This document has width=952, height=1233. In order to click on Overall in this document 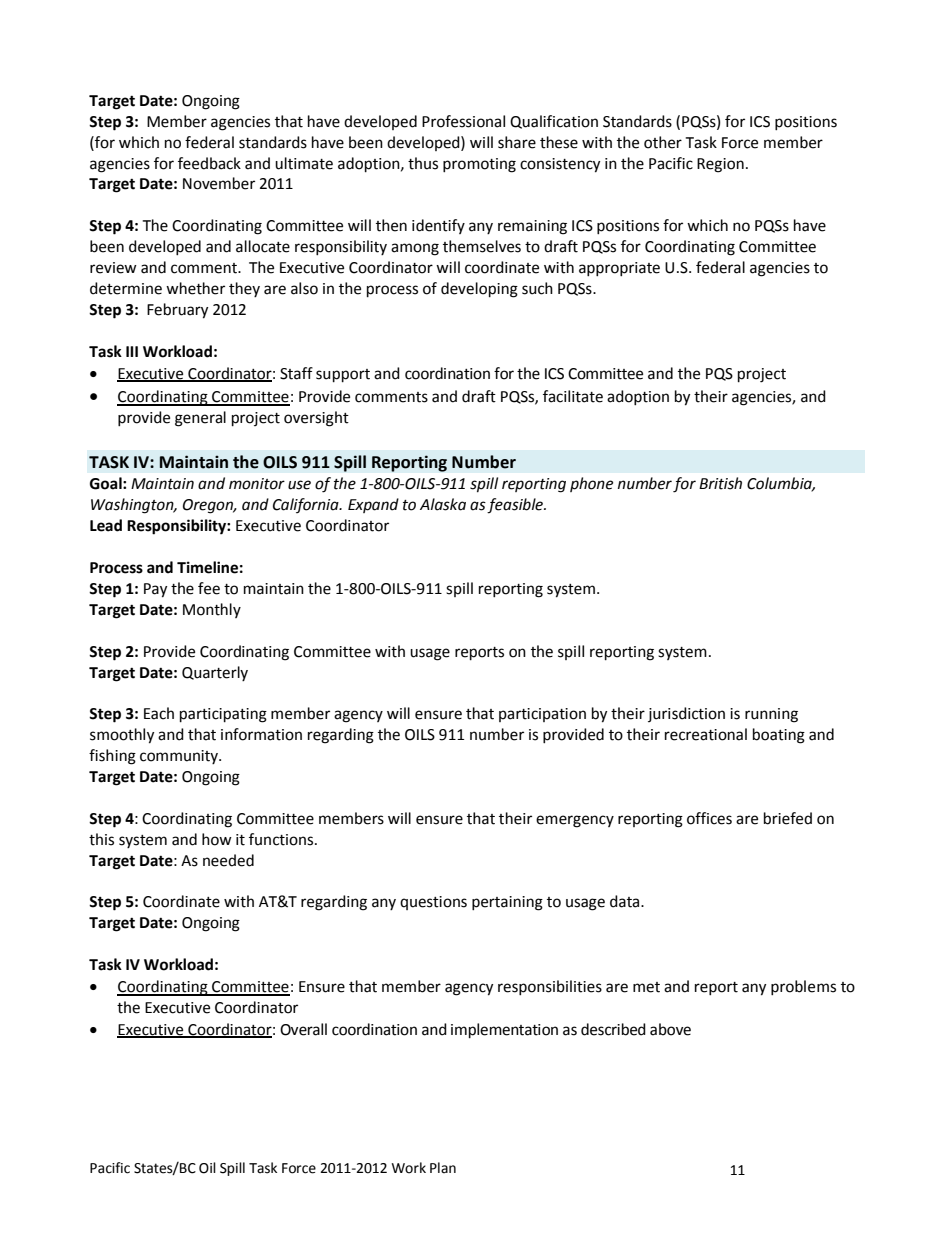, I will do `click(303, 1029)`.
